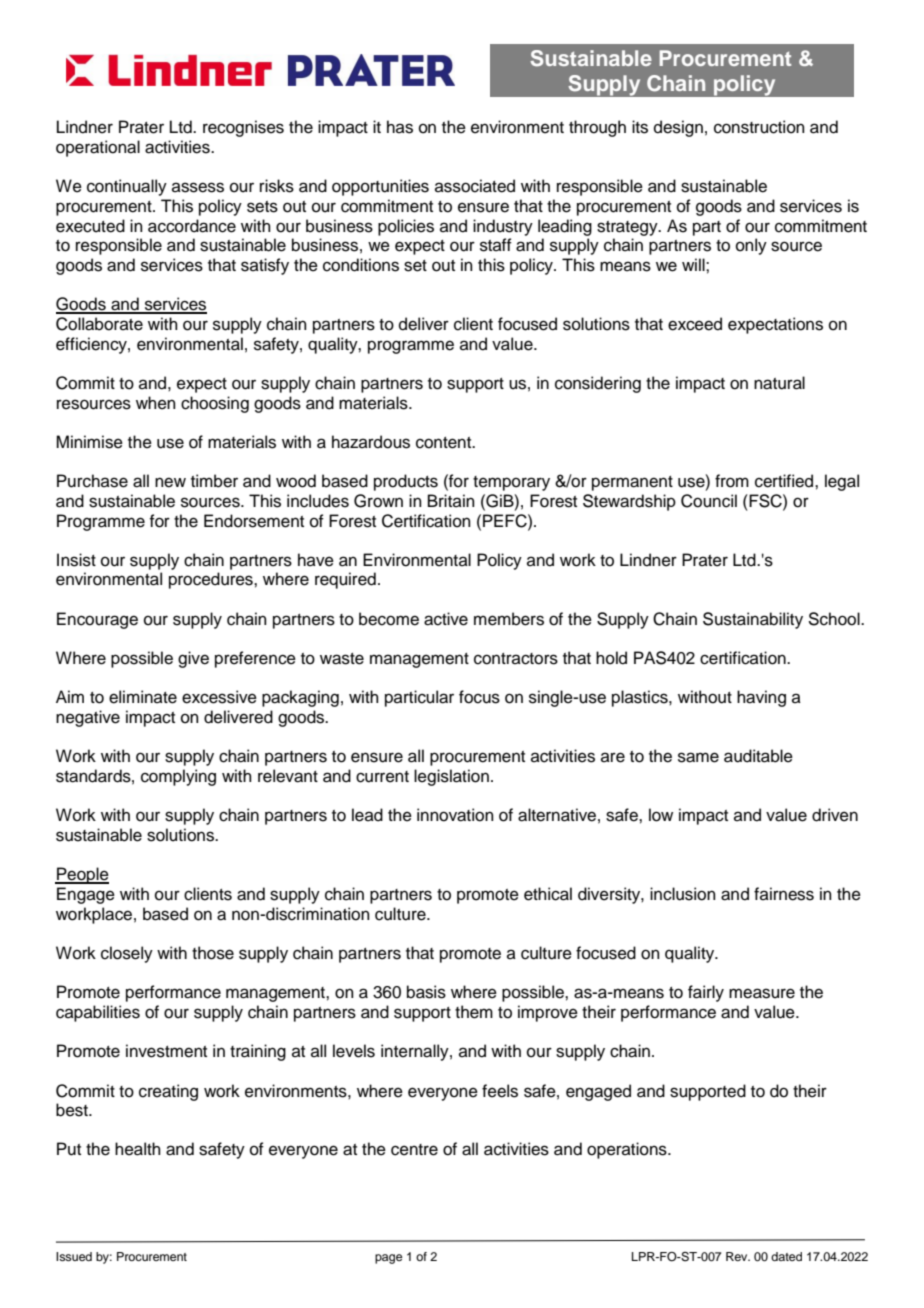 Image resolution: width=924 pixels, height=1308 pixels. I want to click on them, so click(474, 1012).
